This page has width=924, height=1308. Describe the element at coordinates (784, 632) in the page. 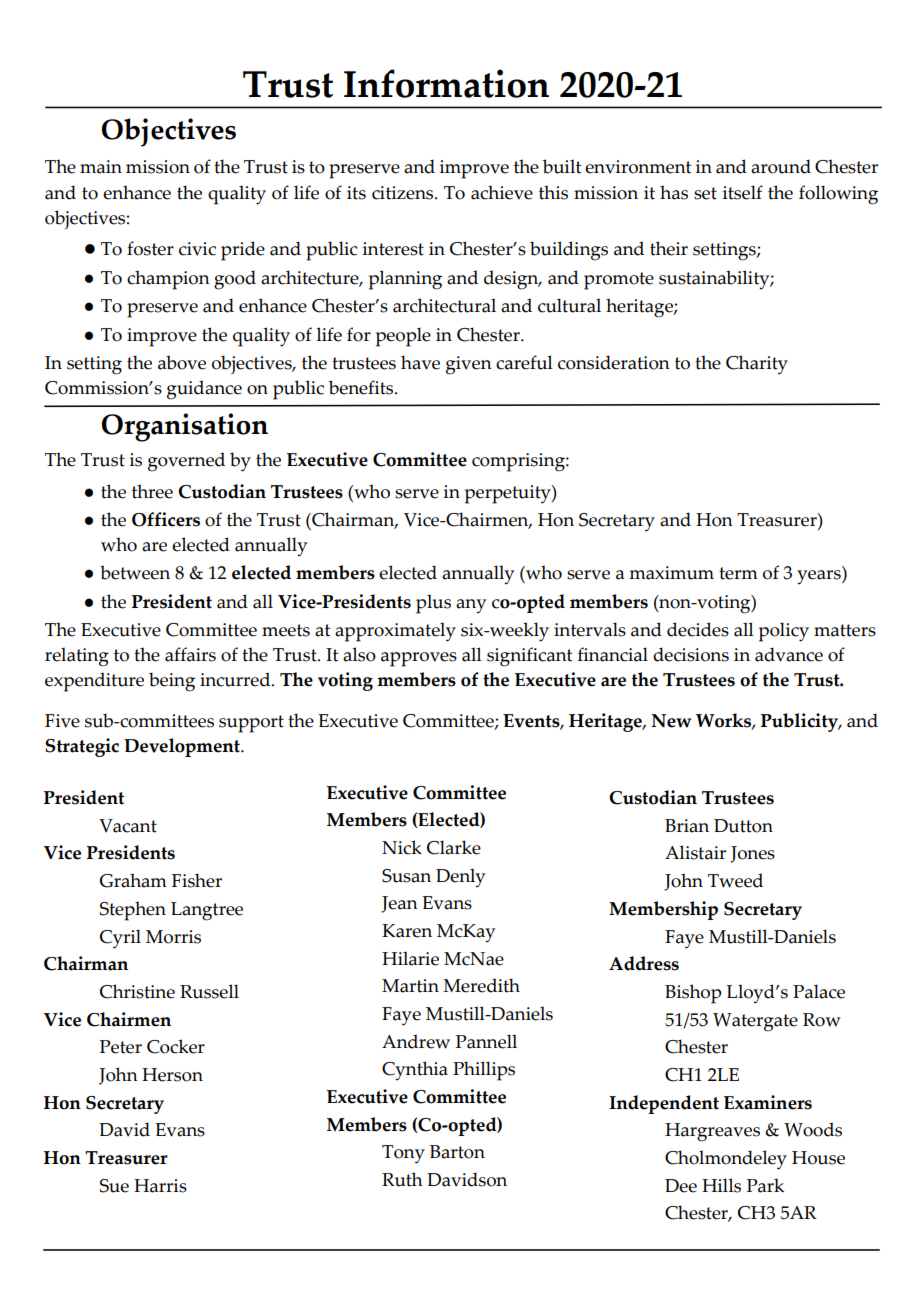

I see `policy` at that location.
